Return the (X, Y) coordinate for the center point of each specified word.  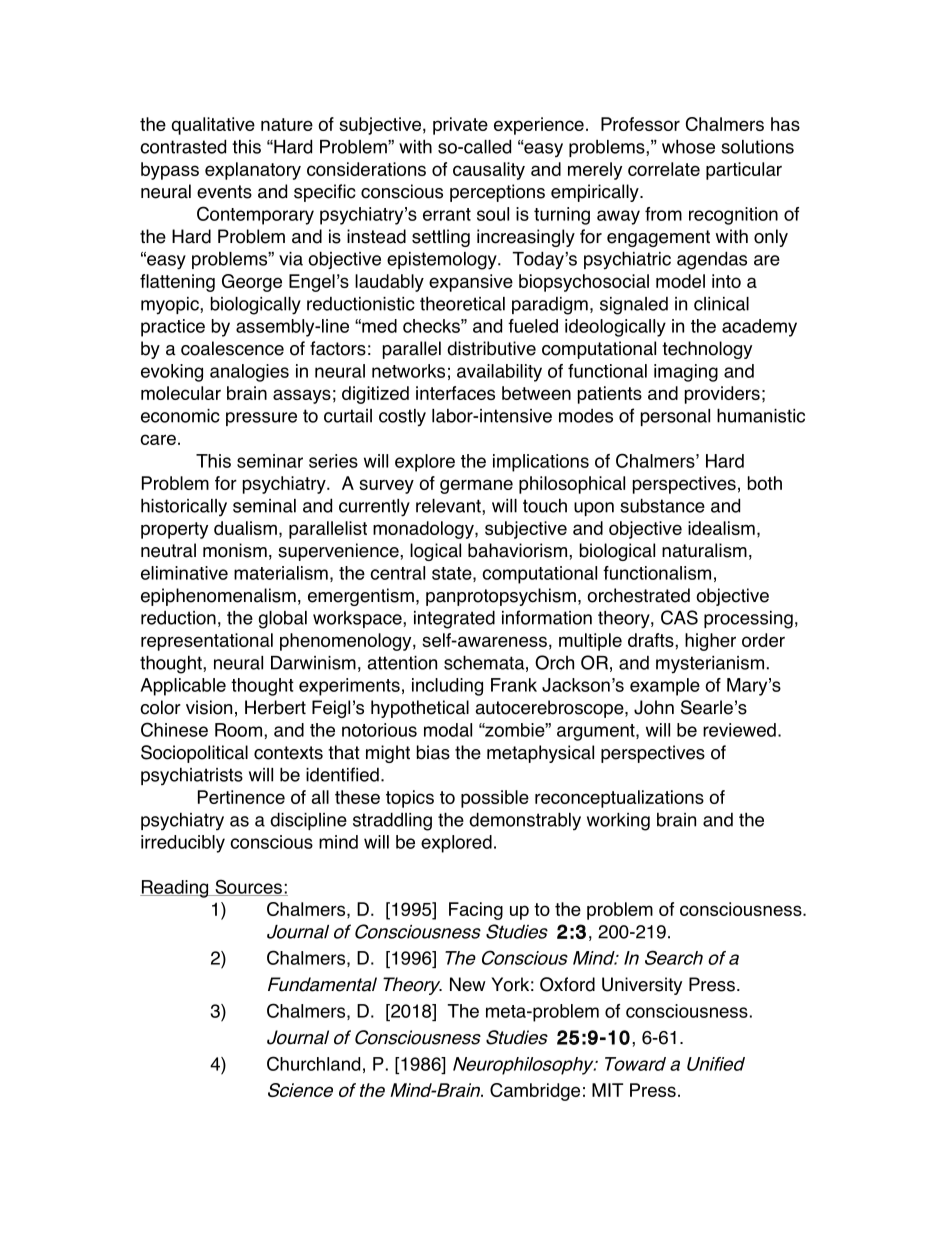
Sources (248, 887)
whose (688, 146)
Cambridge (535, 1092)
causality (489, 171)
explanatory (253, 171)
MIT (607, 1090)
